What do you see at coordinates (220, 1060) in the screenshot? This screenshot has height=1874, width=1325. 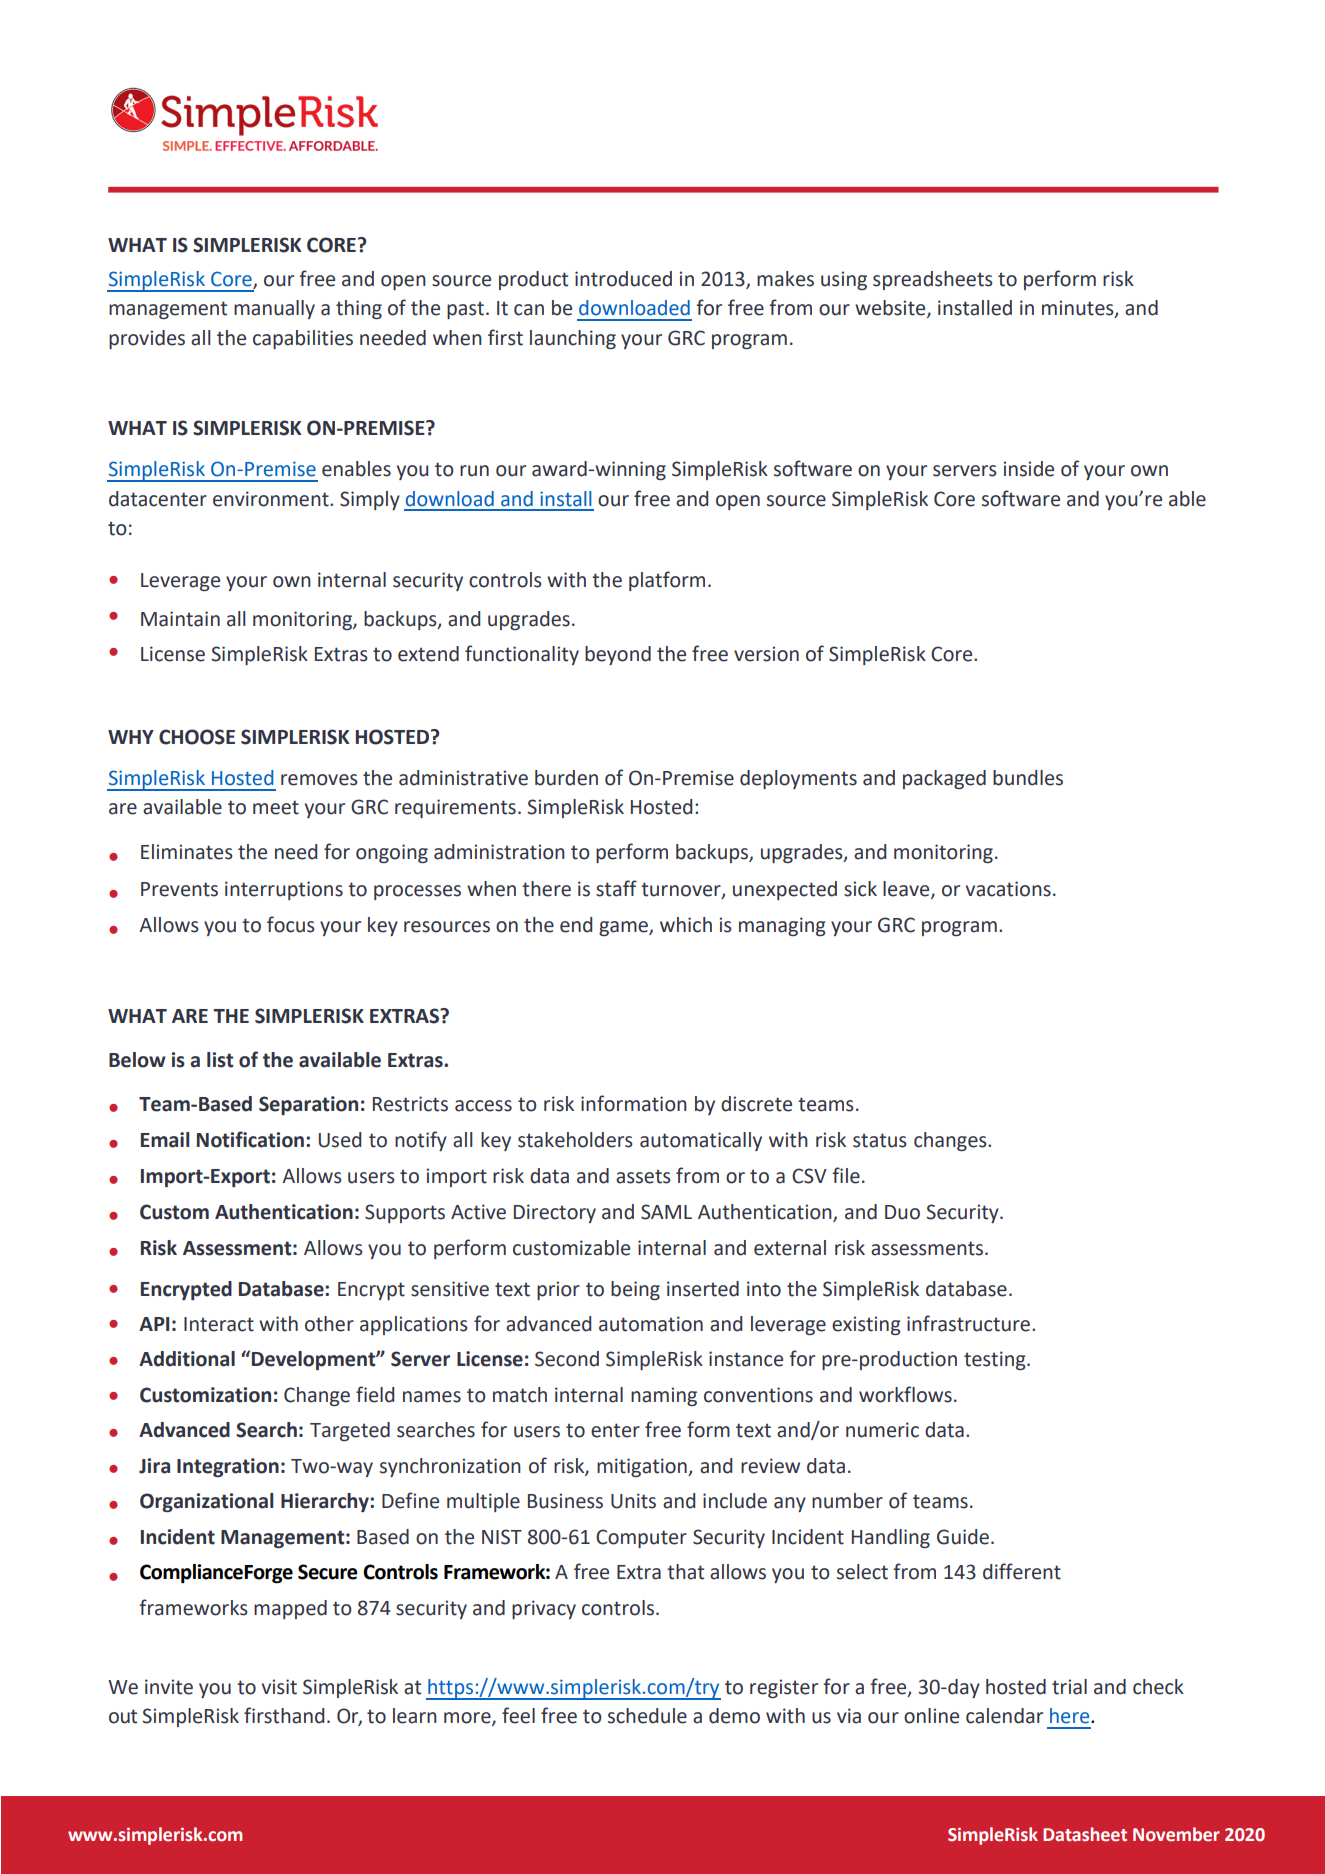 I see `list` at bounding box center [220, 1060].
